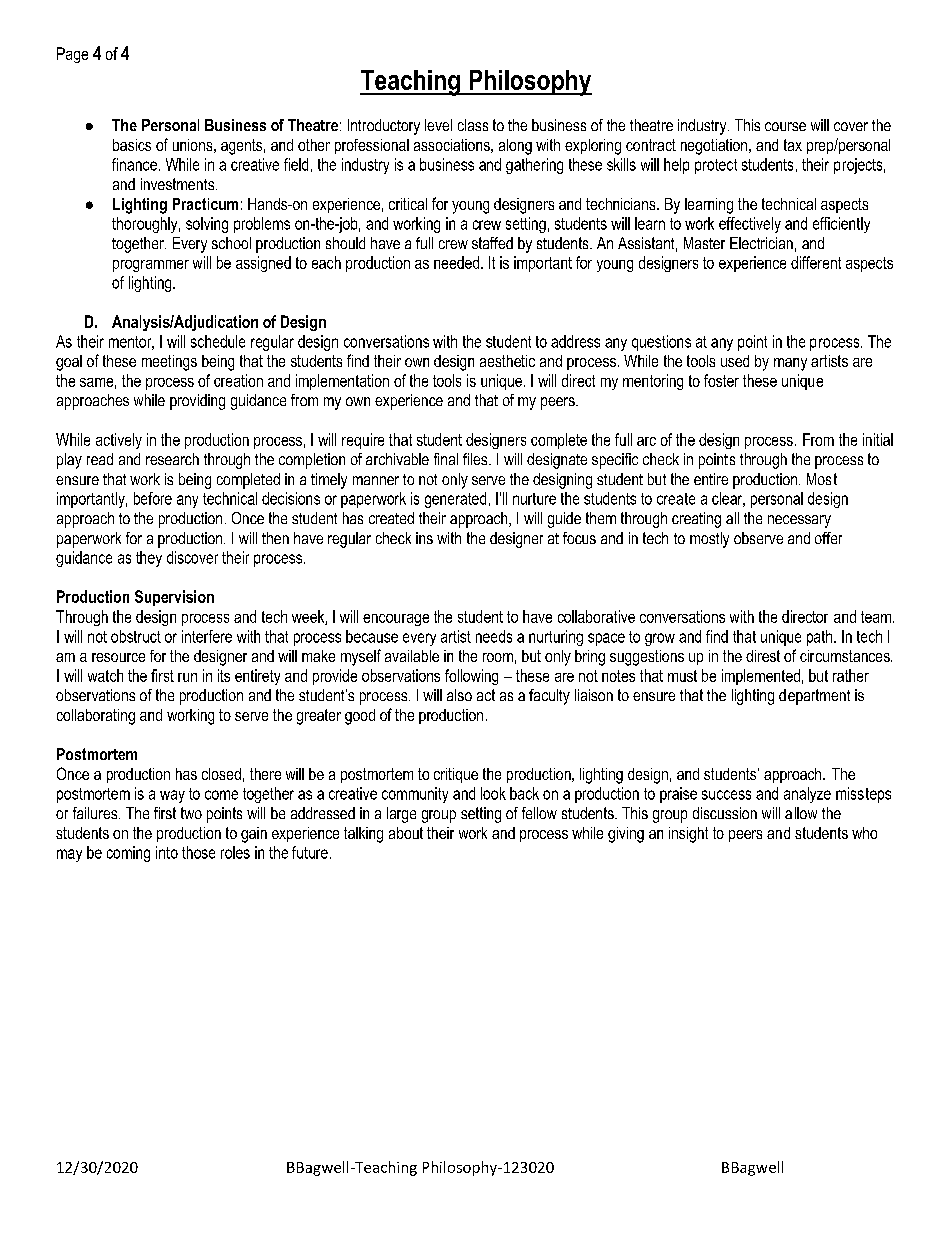  Describe the element at coordinates (72, 55) in the image. I see `Page` at that location.
